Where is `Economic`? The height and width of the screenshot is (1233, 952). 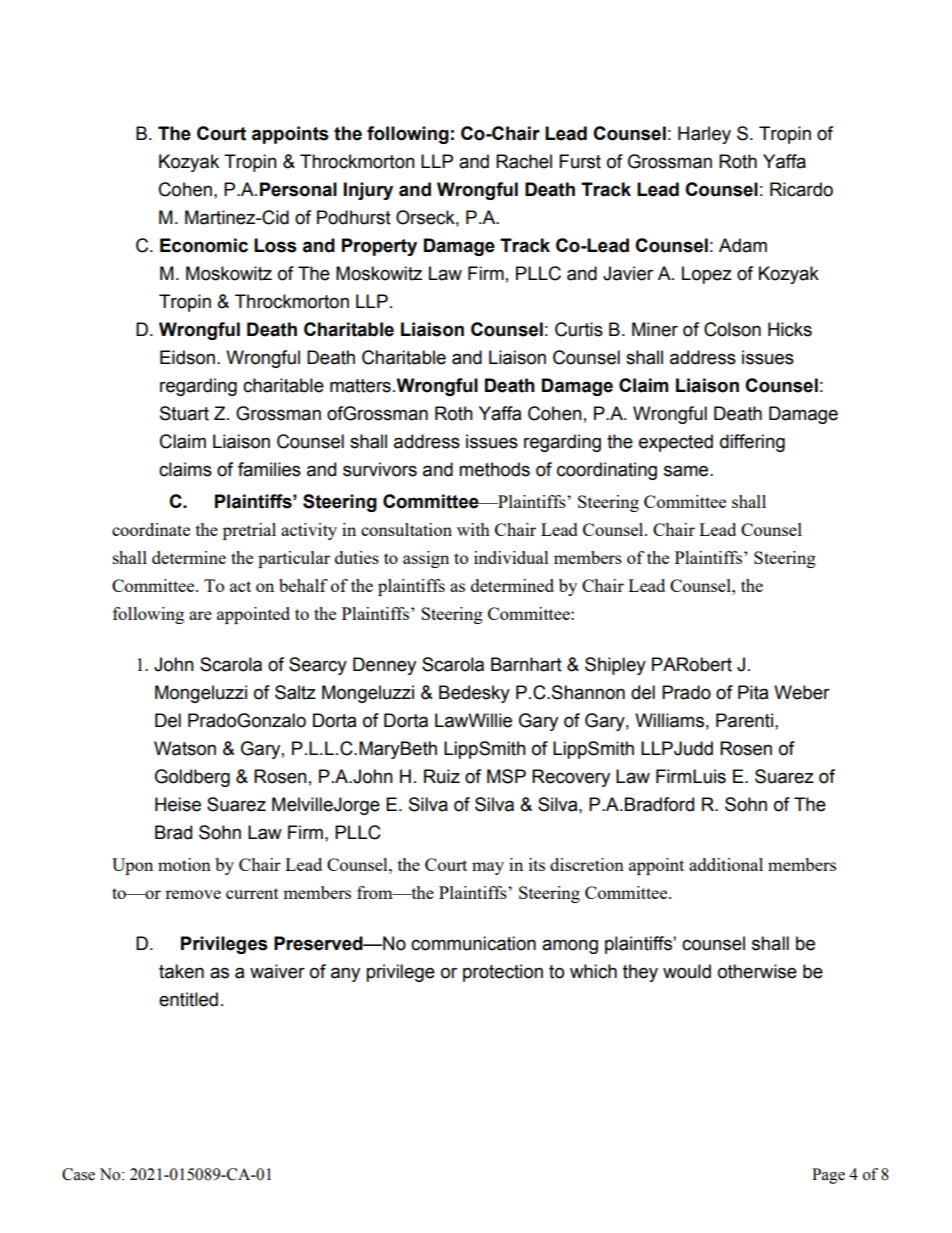
Economic is located at coordinates (204, 245).
